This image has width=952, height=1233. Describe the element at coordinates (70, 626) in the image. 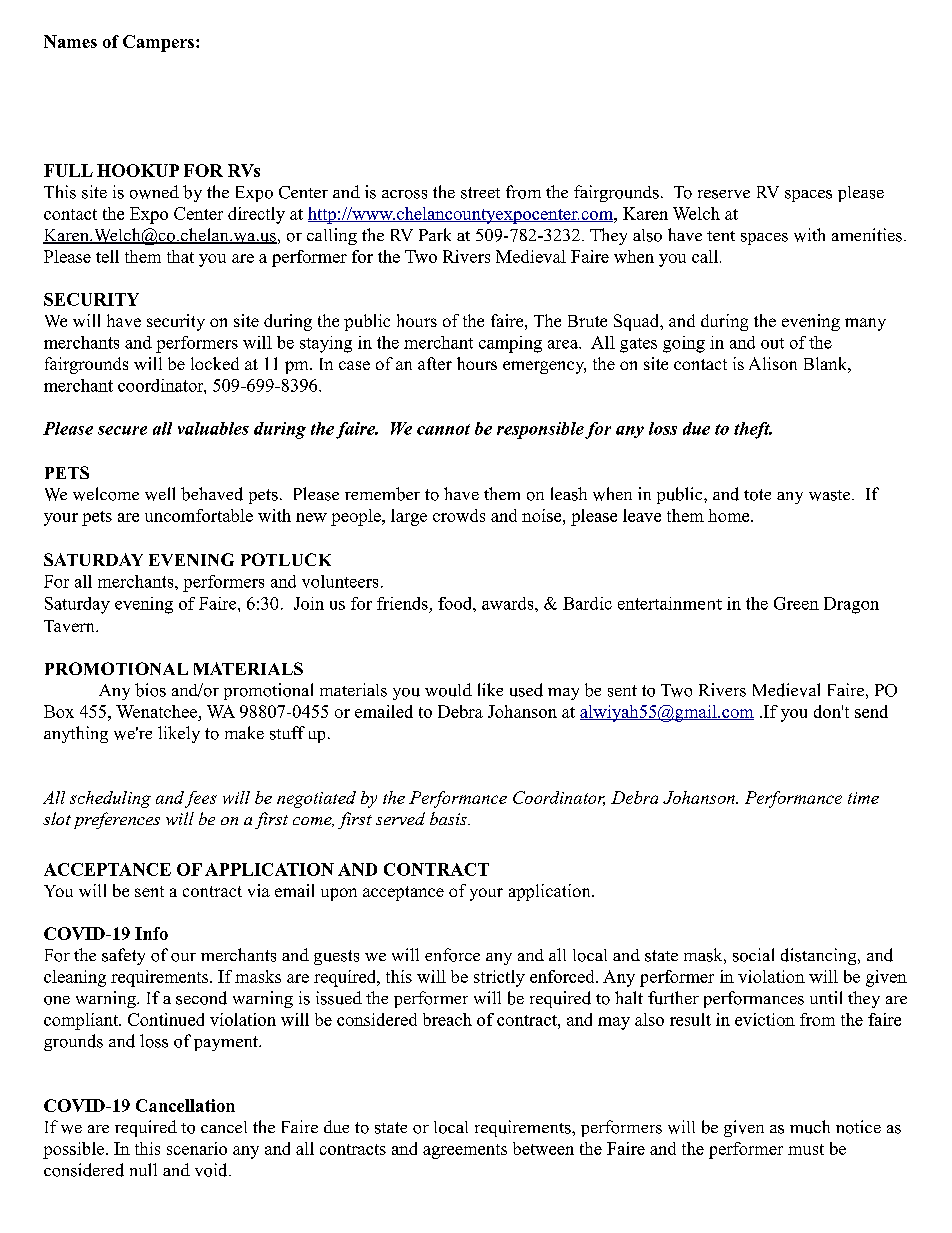

I see `Tavern` at that location.
